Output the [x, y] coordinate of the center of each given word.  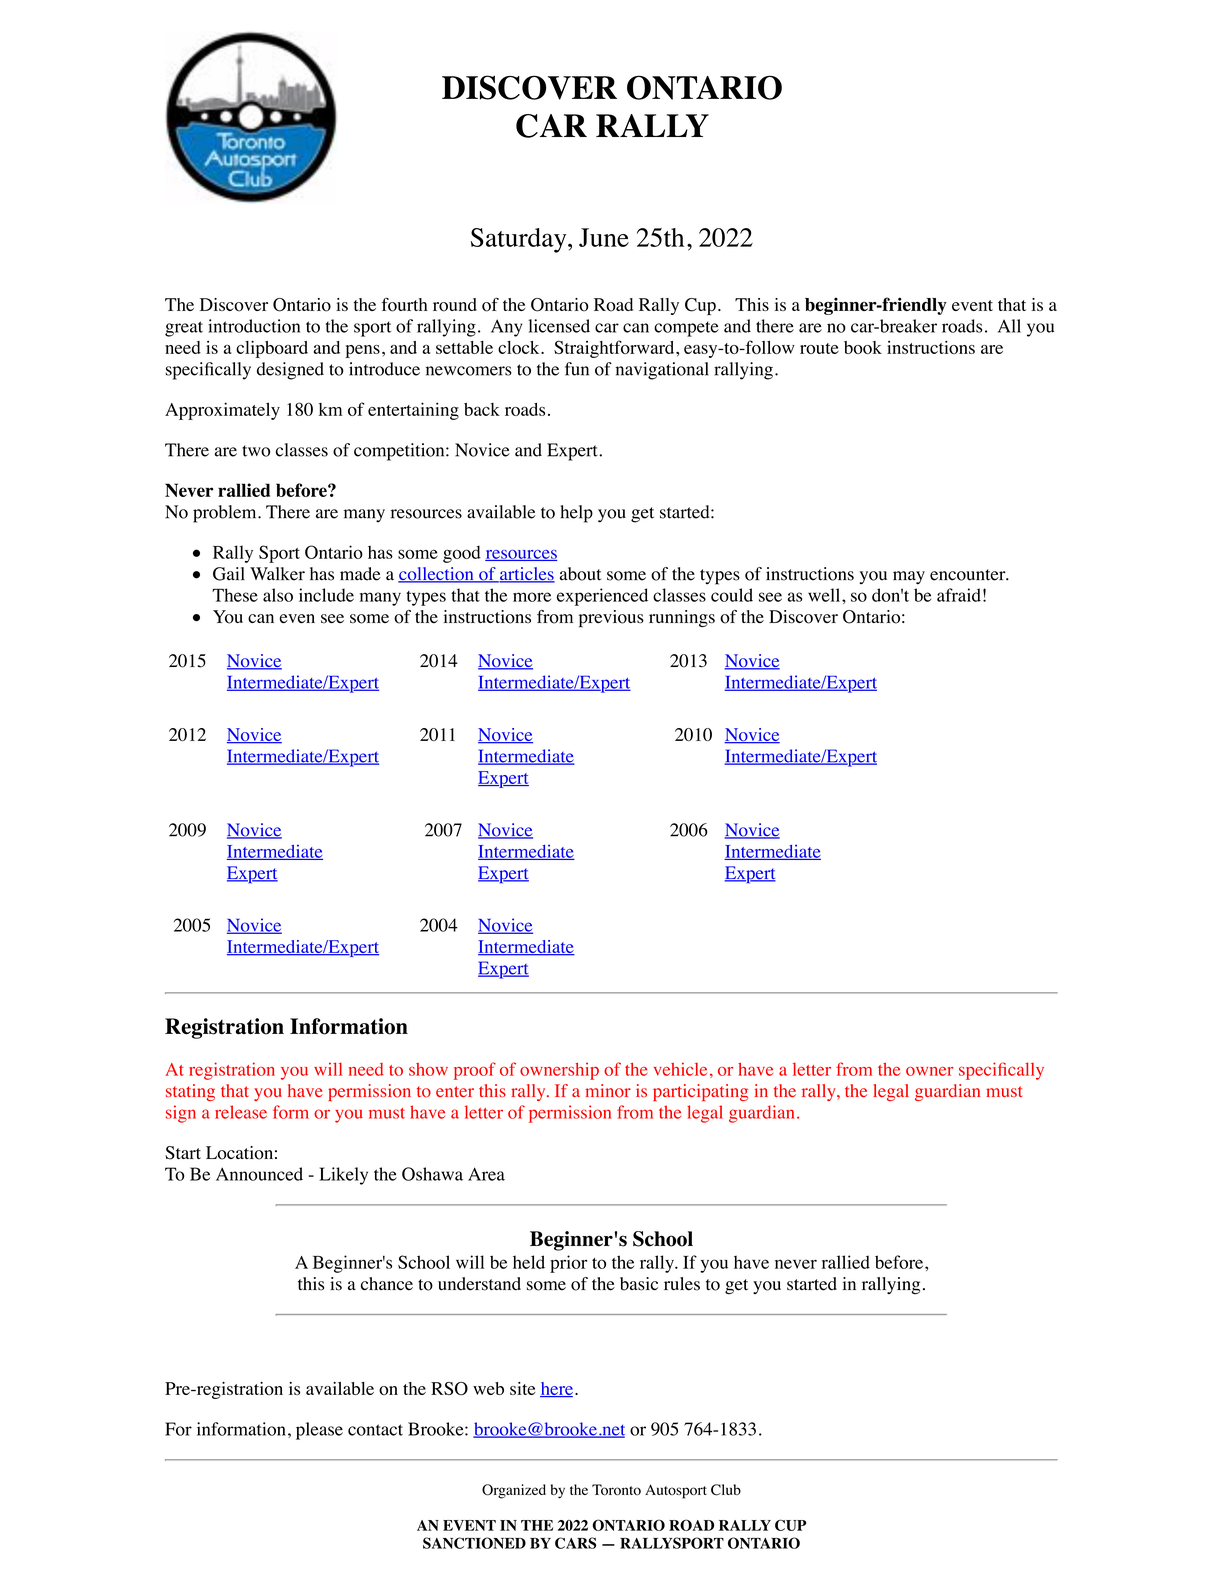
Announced [259, 1174]
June [604, 237]
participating [700, 1092]
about [580, 574]
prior [568, 1264]
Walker [277, 574]
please [319, 1431]
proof [475, 1071]
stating [190, 1092]
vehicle [680, 1069]
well [825, 595]
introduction [254, 326]
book [863, 347]
